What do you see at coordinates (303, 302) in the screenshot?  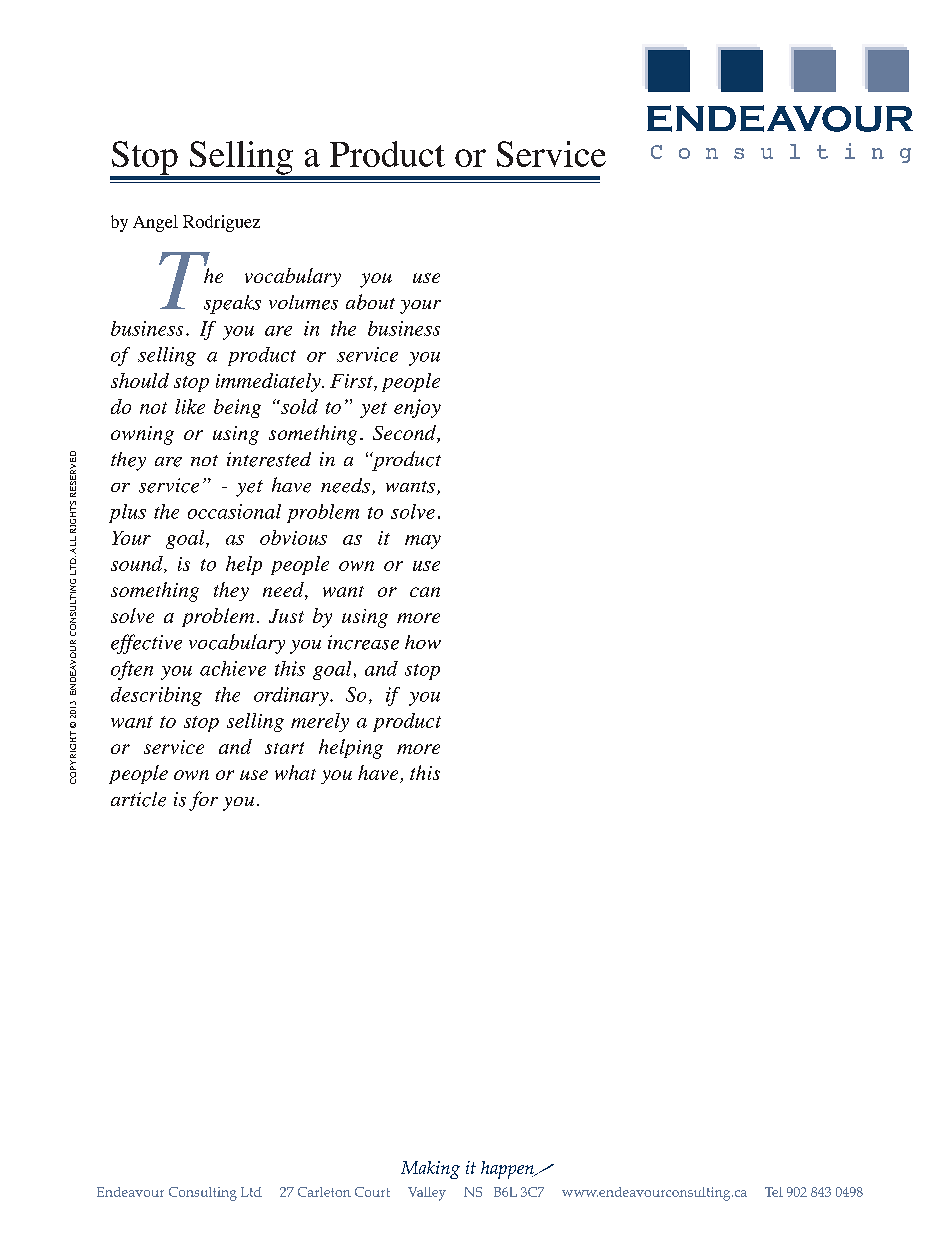 I see `volumes` at bounding box center [303, 302].
